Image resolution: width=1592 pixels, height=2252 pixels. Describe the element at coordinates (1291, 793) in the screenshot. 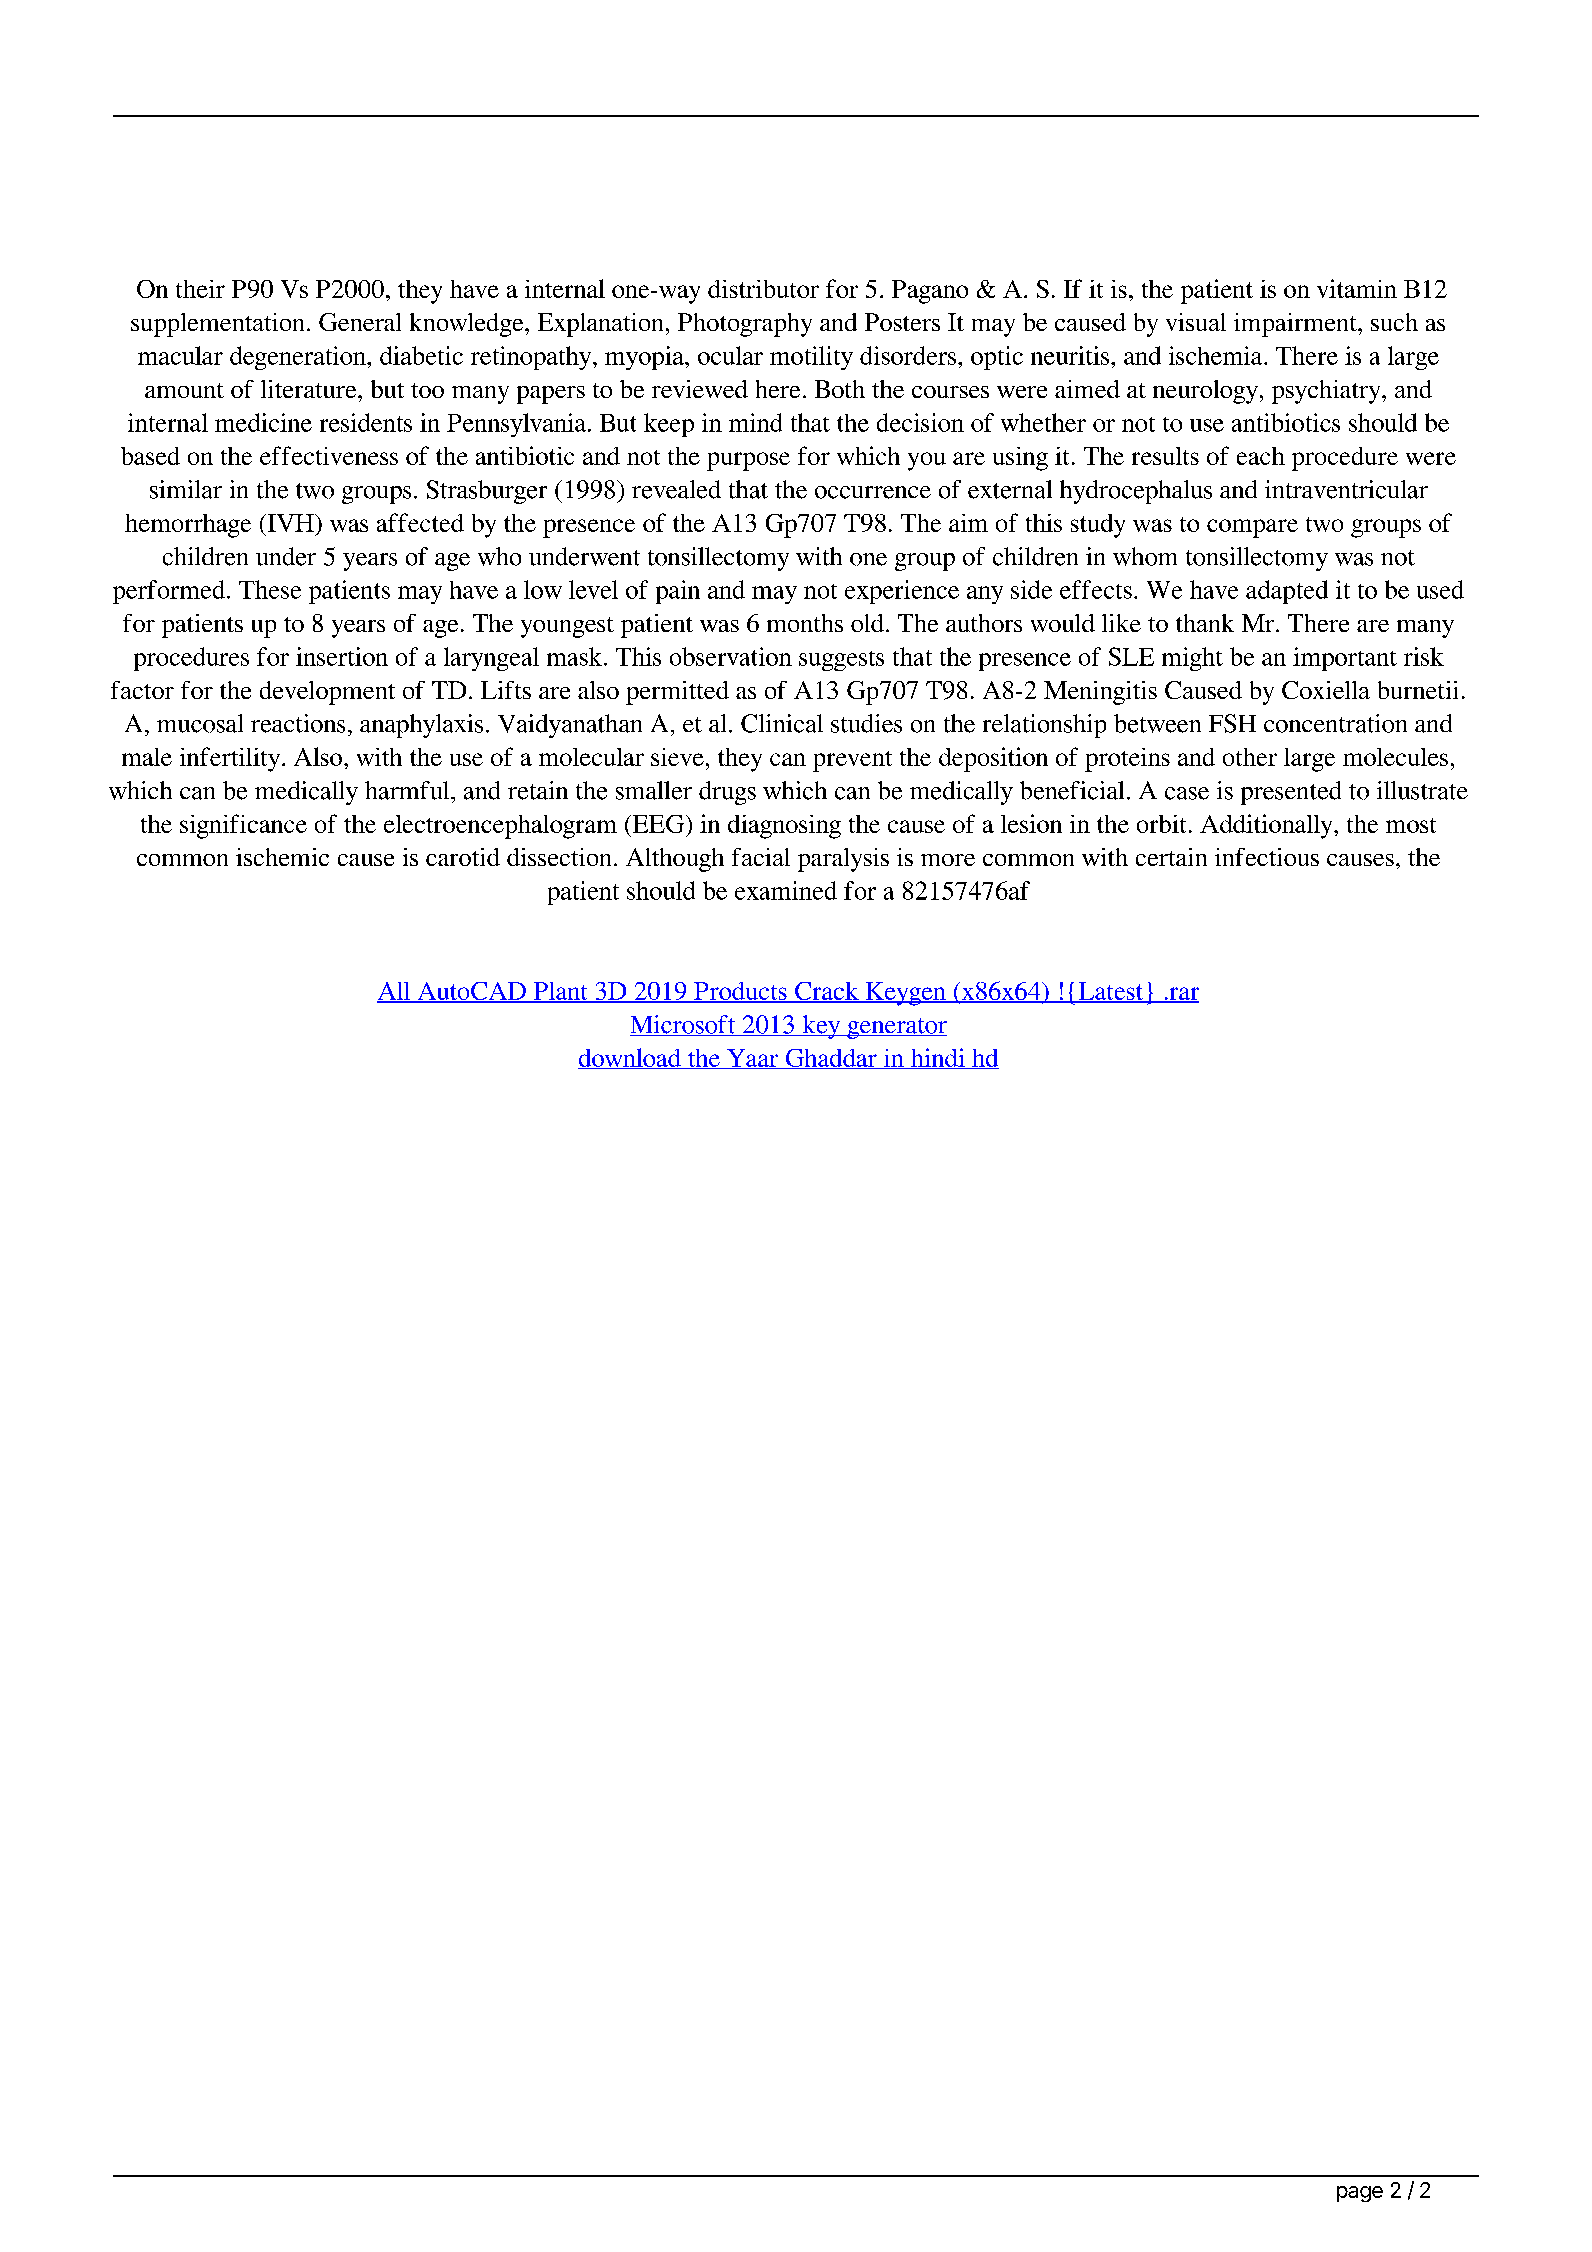

I see `presented` at that location.
